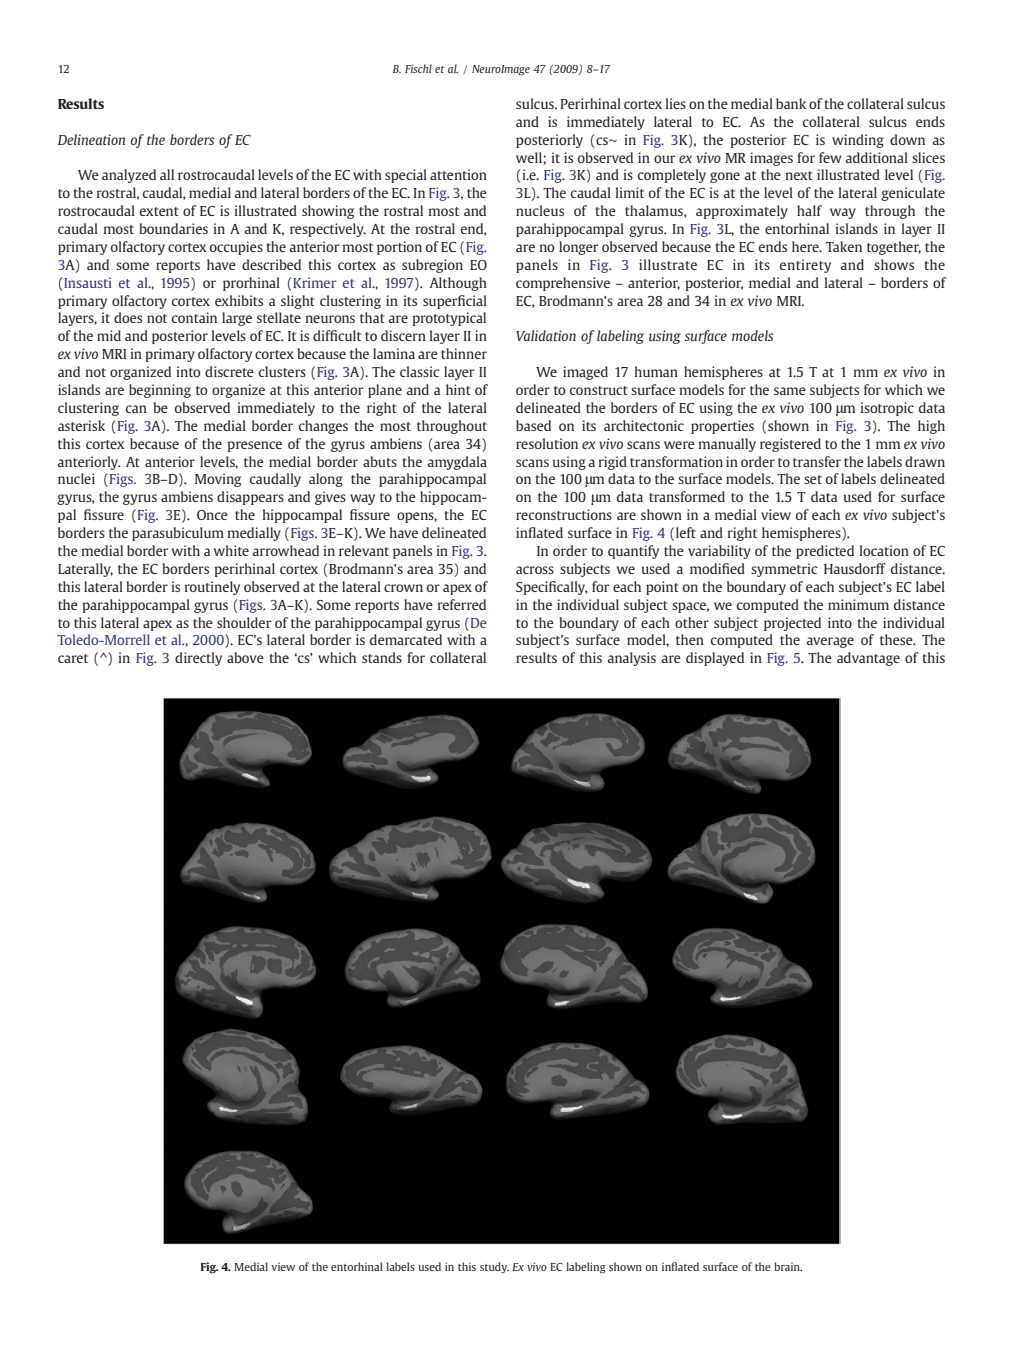 This page has height=1357, width=1018. What do you see at coordinates (129, 176) in the page?
I see `analyzed` at bounding box center [129, 176].
